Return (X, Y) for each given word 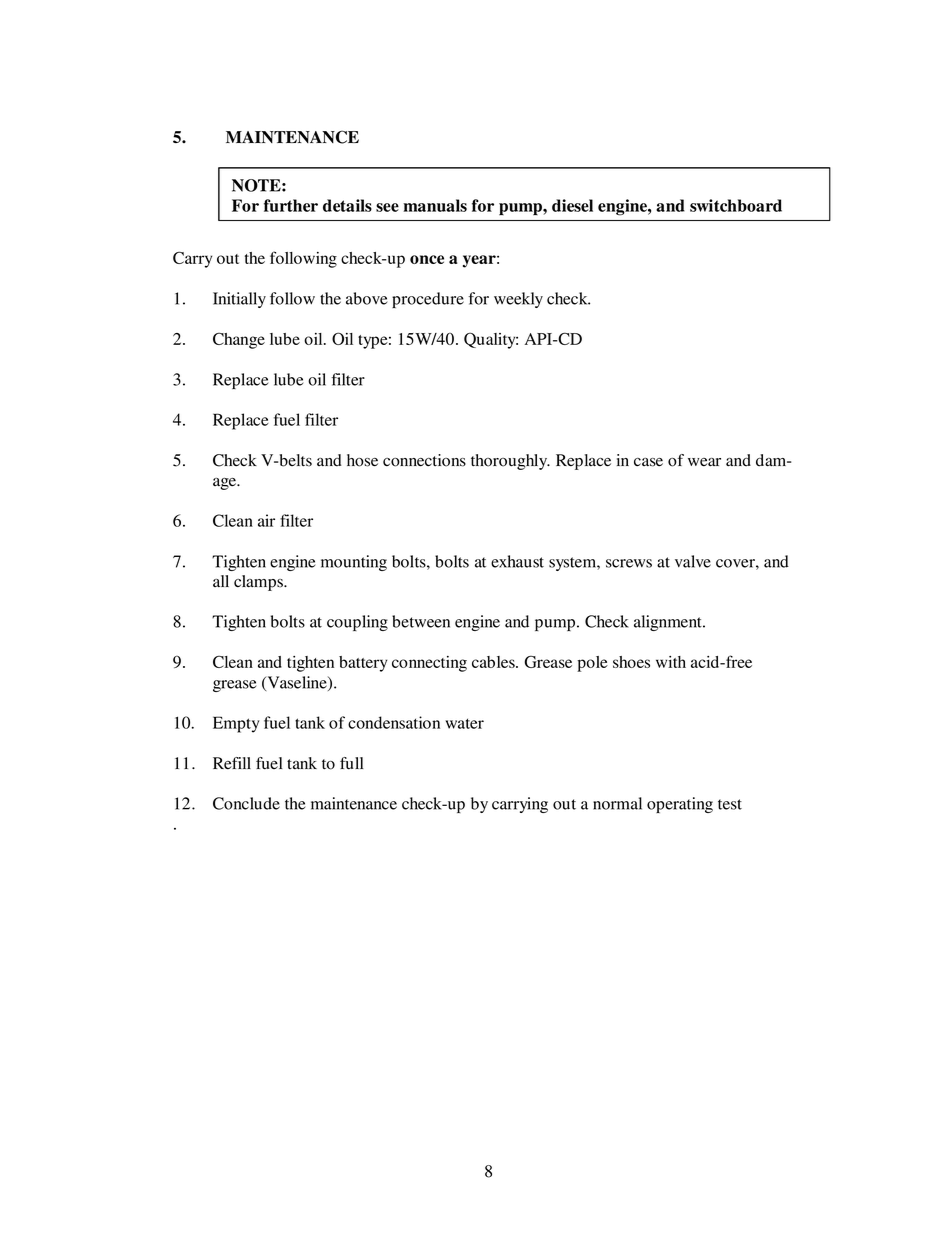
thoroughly (510, 462)
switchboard (736, 205)
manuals (435, 205)
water (464, 723)
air (266, 520)
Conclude (246, 803)
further (291, 205)
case (648, 462)
